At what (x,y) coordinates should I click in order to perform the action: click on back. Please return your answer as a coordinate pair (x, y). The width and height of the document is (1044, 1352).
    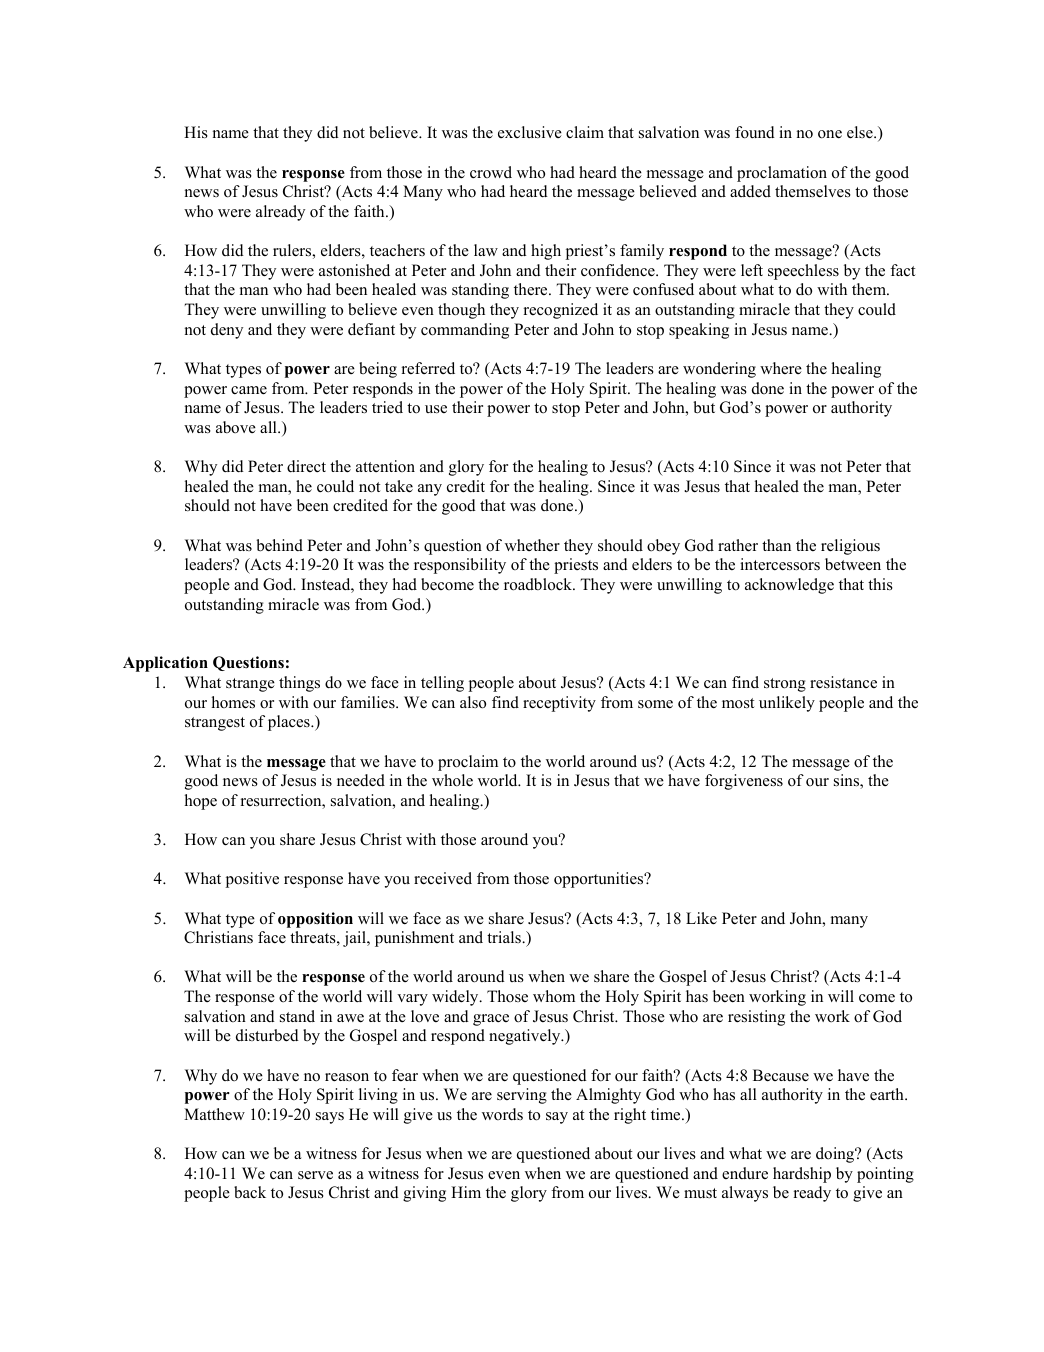
    Looking at the image, I should click on (250, 1192).
